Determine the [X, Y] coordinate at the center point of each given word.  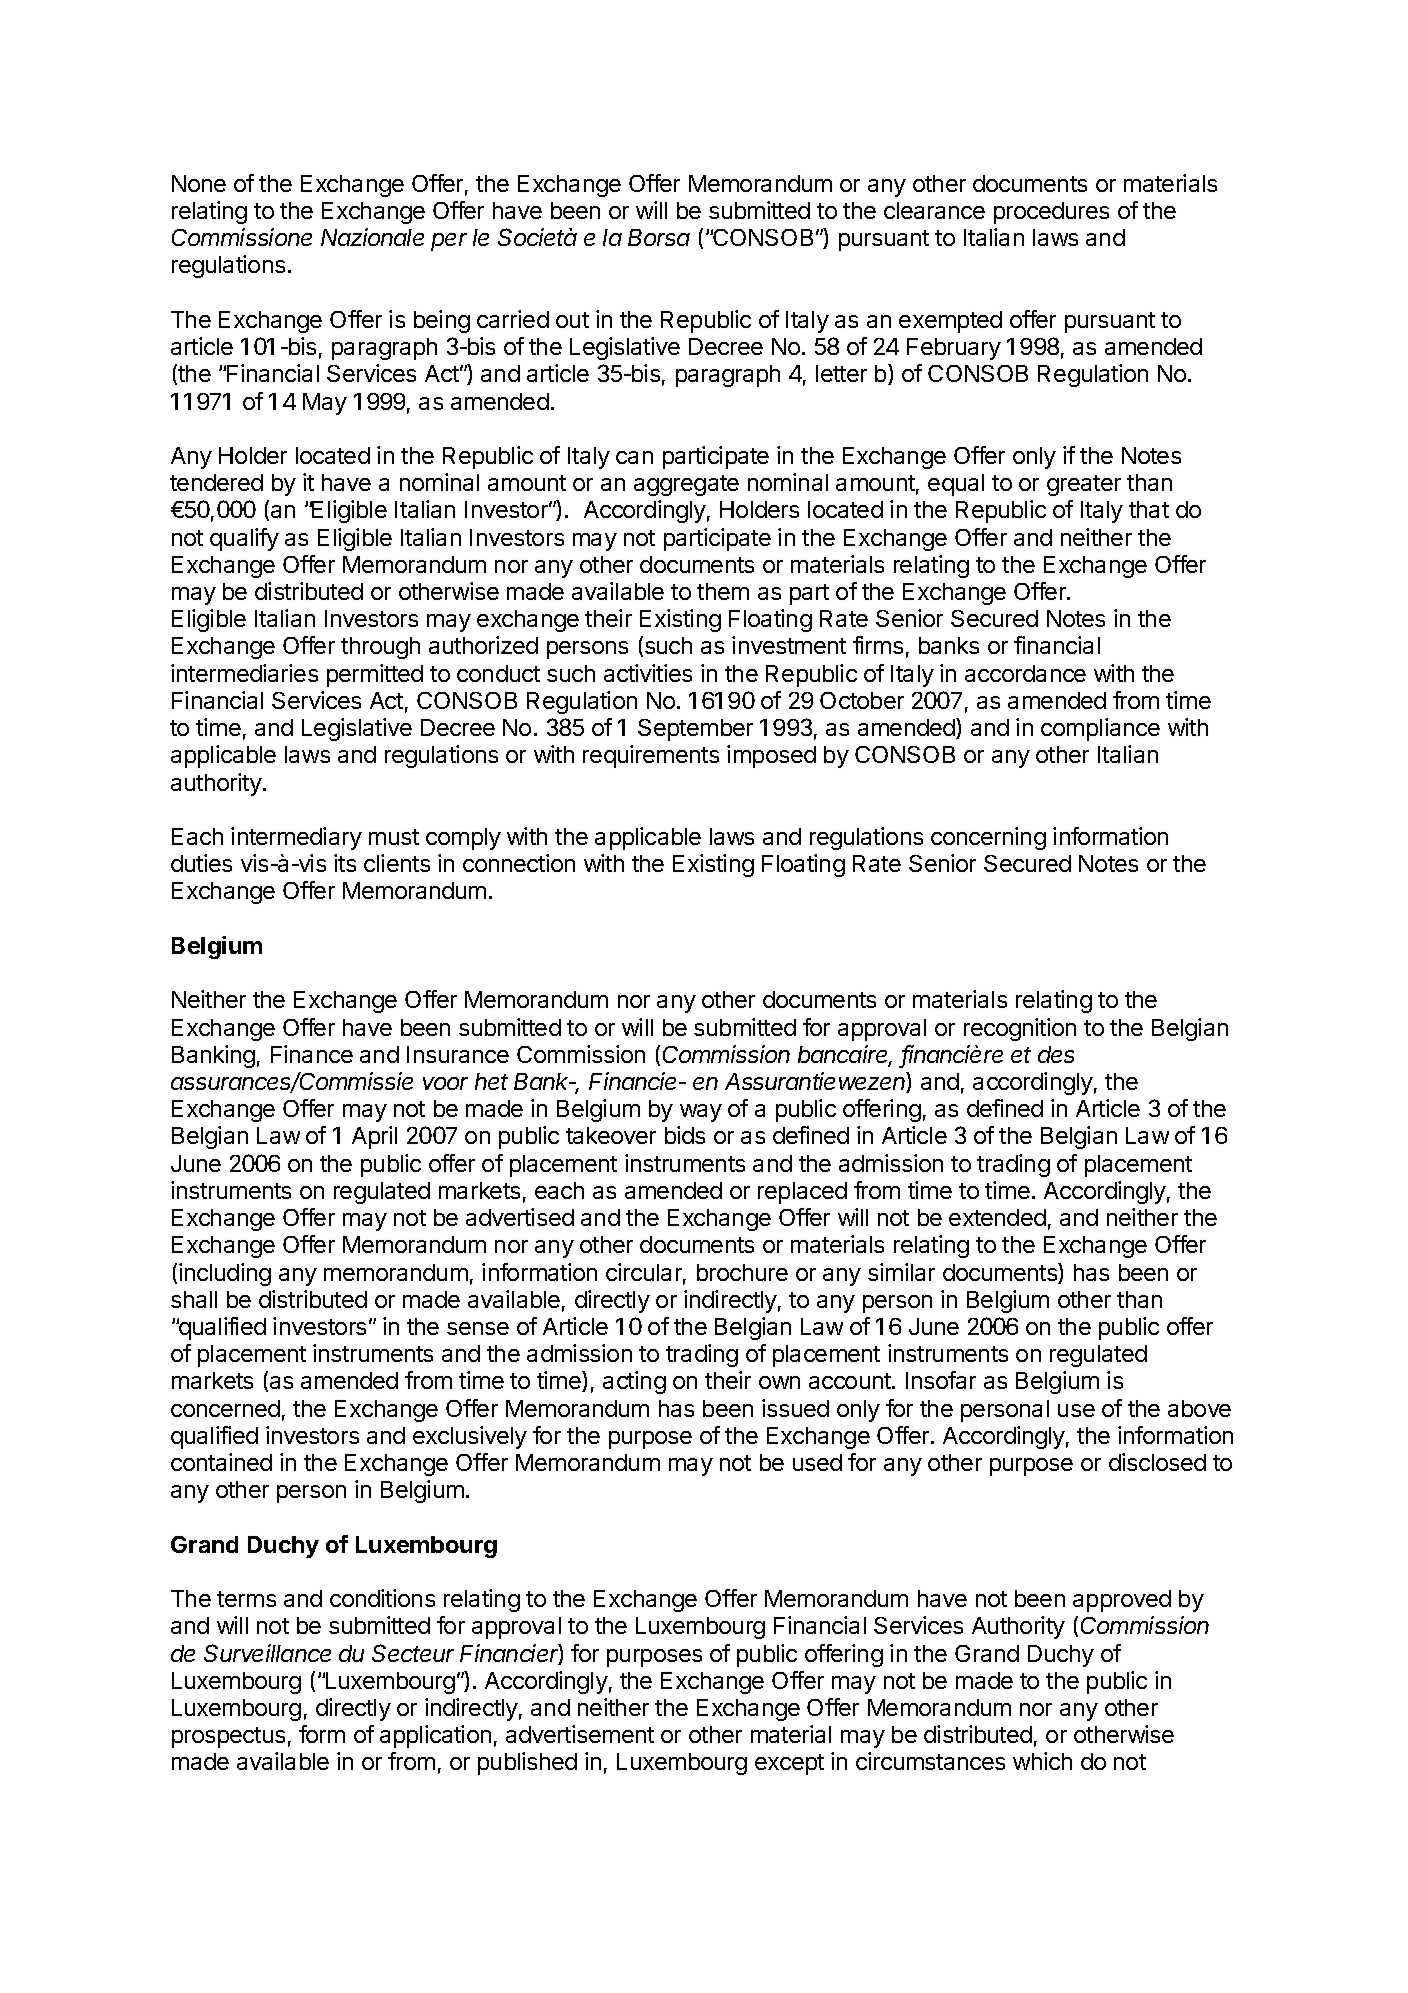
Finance [312, 1054]
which [1042, 1761]
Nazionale [372, 237]
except [789, 1764]
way [701, 1113]
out [572, 320]
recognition [1020, 1029]
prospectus [228, 1737]
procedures [1051, 213]
